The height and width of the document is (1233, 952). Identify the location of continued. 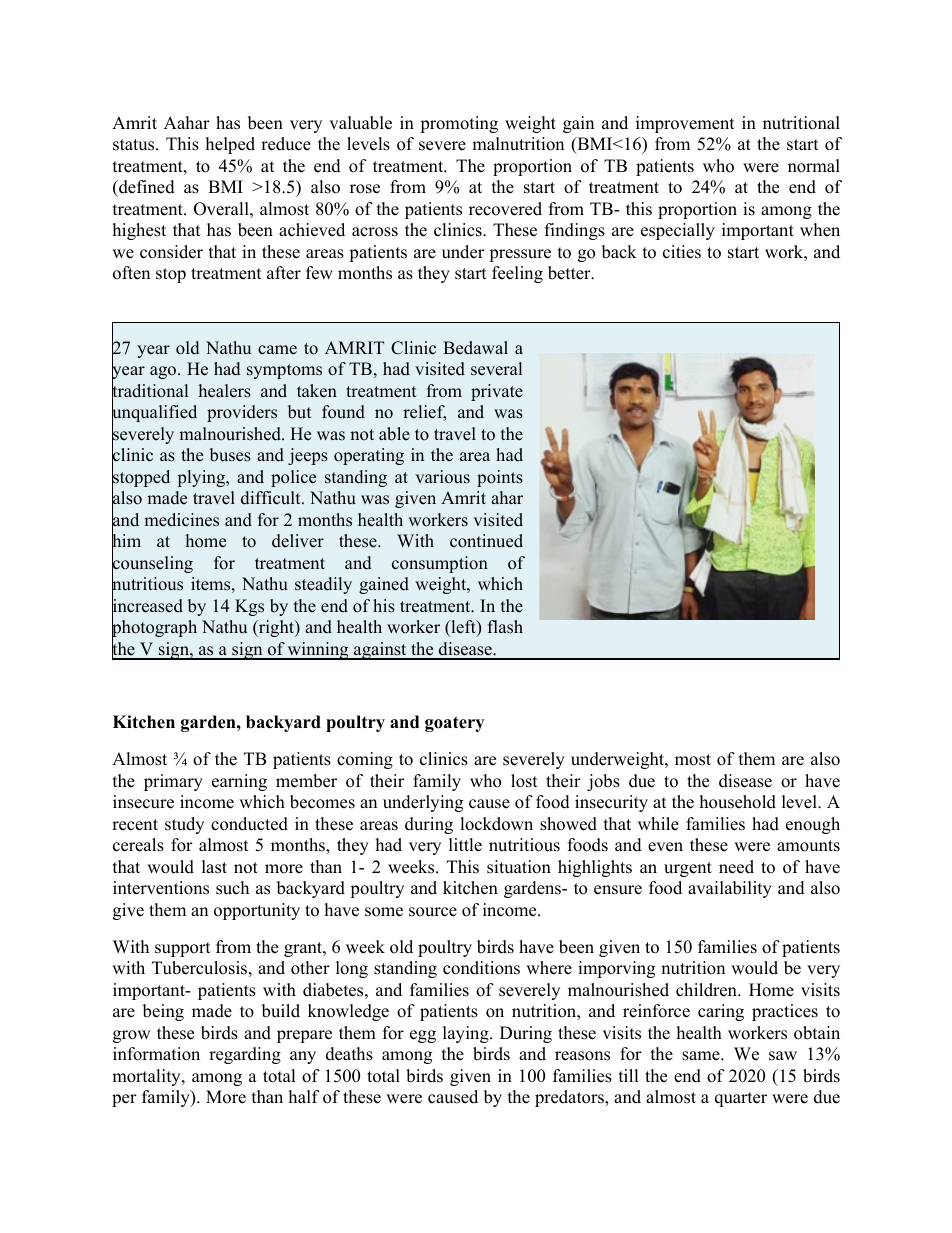
(486, 541).
